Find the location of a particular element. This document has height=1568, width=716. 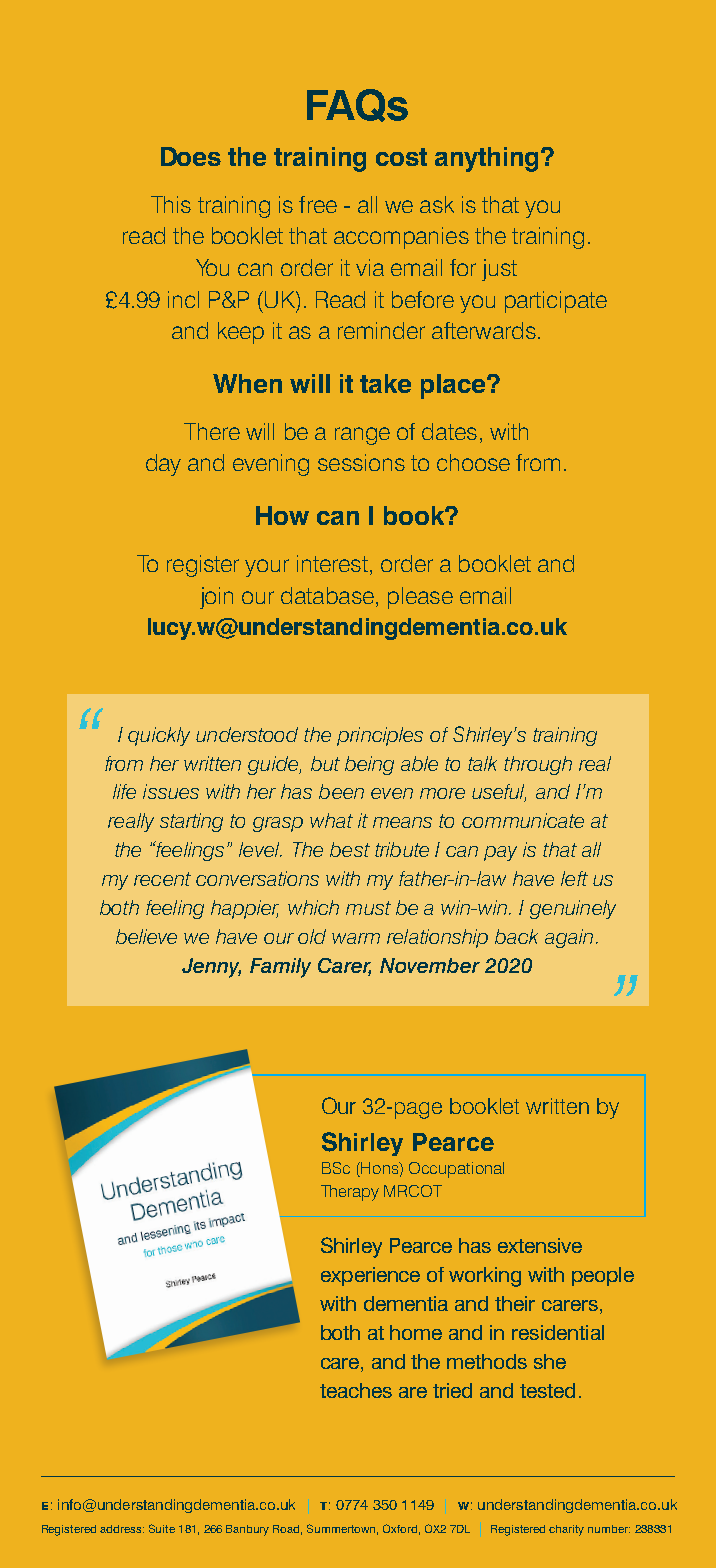

Suite is located at coordinates (162, 1528).
